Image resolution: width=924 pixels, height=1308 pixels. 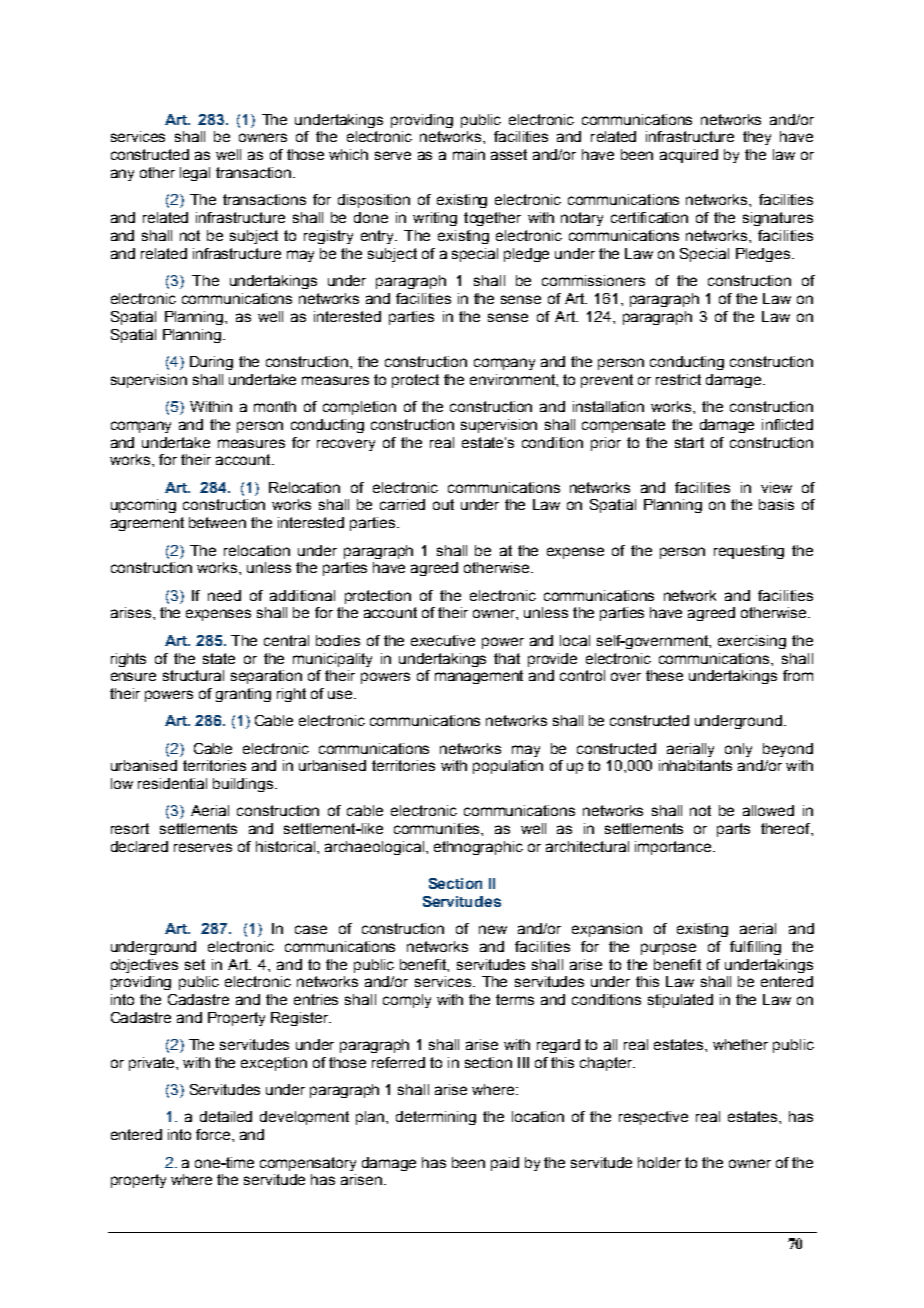 I want to click on force, so click(x=214, y=1134).
